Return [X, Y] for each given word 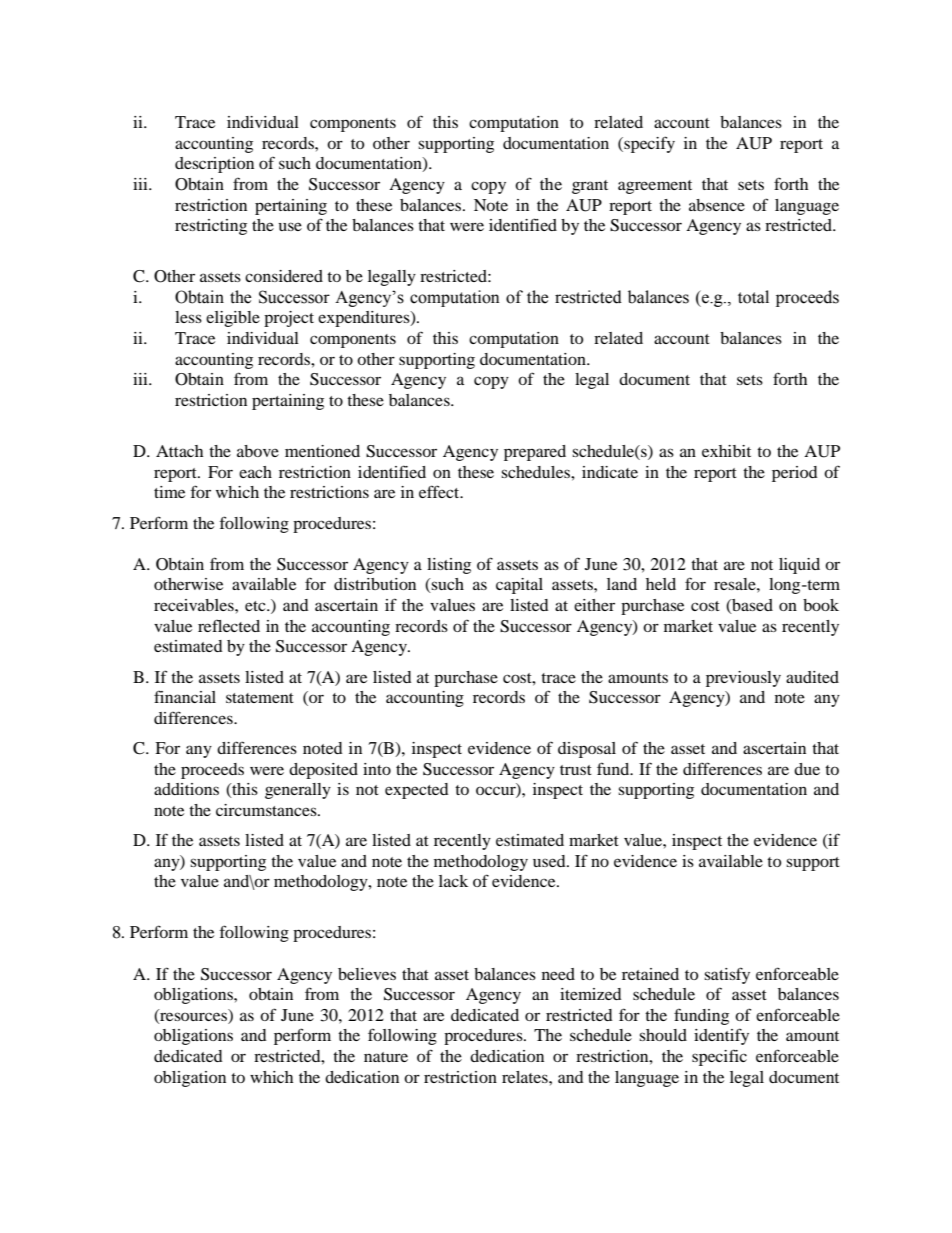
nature [386, 1057]
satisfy [727, 975]
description [214, 165]
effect [440, 491]
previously [743, 679]
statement [260, 698]
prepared [535, 453]
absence [717, 205]
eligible [233, 319]
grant [590, 187]
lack [453, 881]
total [753, 297]
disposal [587, 750]
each [255, 472]
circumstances [267, 810]
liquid [799, 566]
